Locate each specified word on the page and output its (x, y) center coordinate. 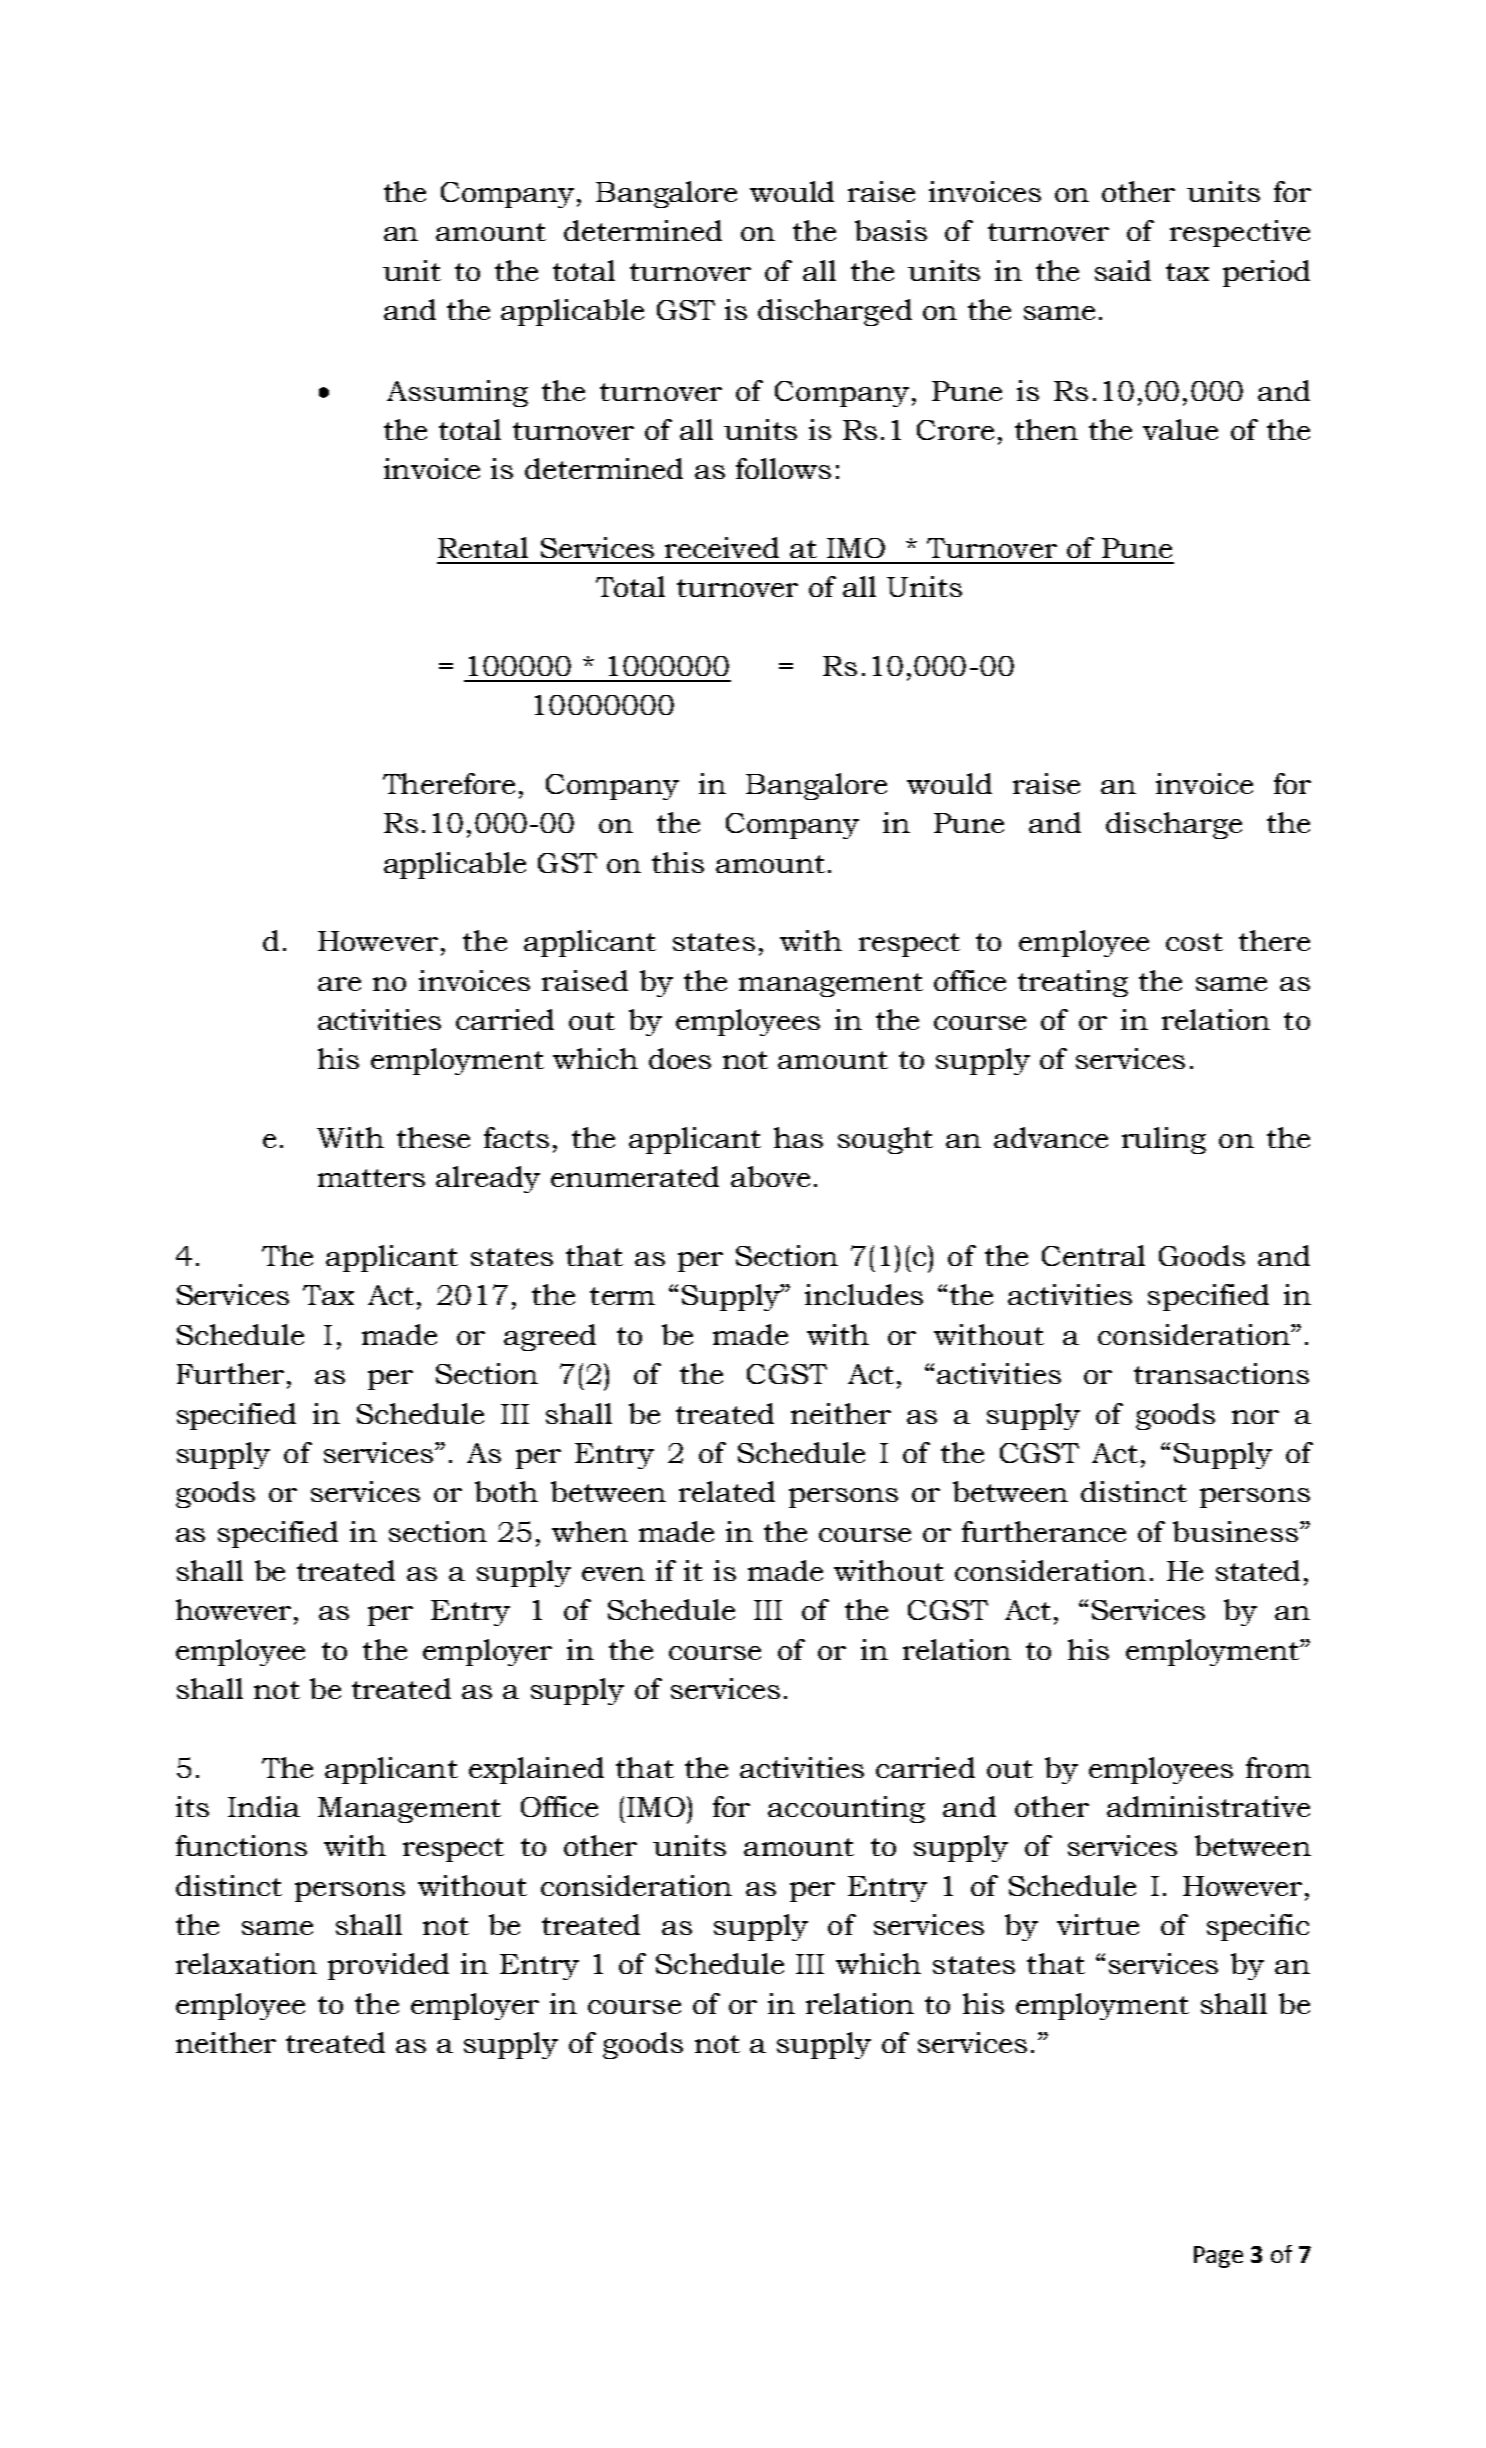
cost (1194, 942)
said (1123, 270)
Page (1218, 2257)
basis (891, 230)
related (727, 1491)
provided (388, 1966)
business (1235, 1531)
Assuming (457, 393)
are (339, 984)
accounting (846, 1809)
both (506, 1491)
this (678, 862)
